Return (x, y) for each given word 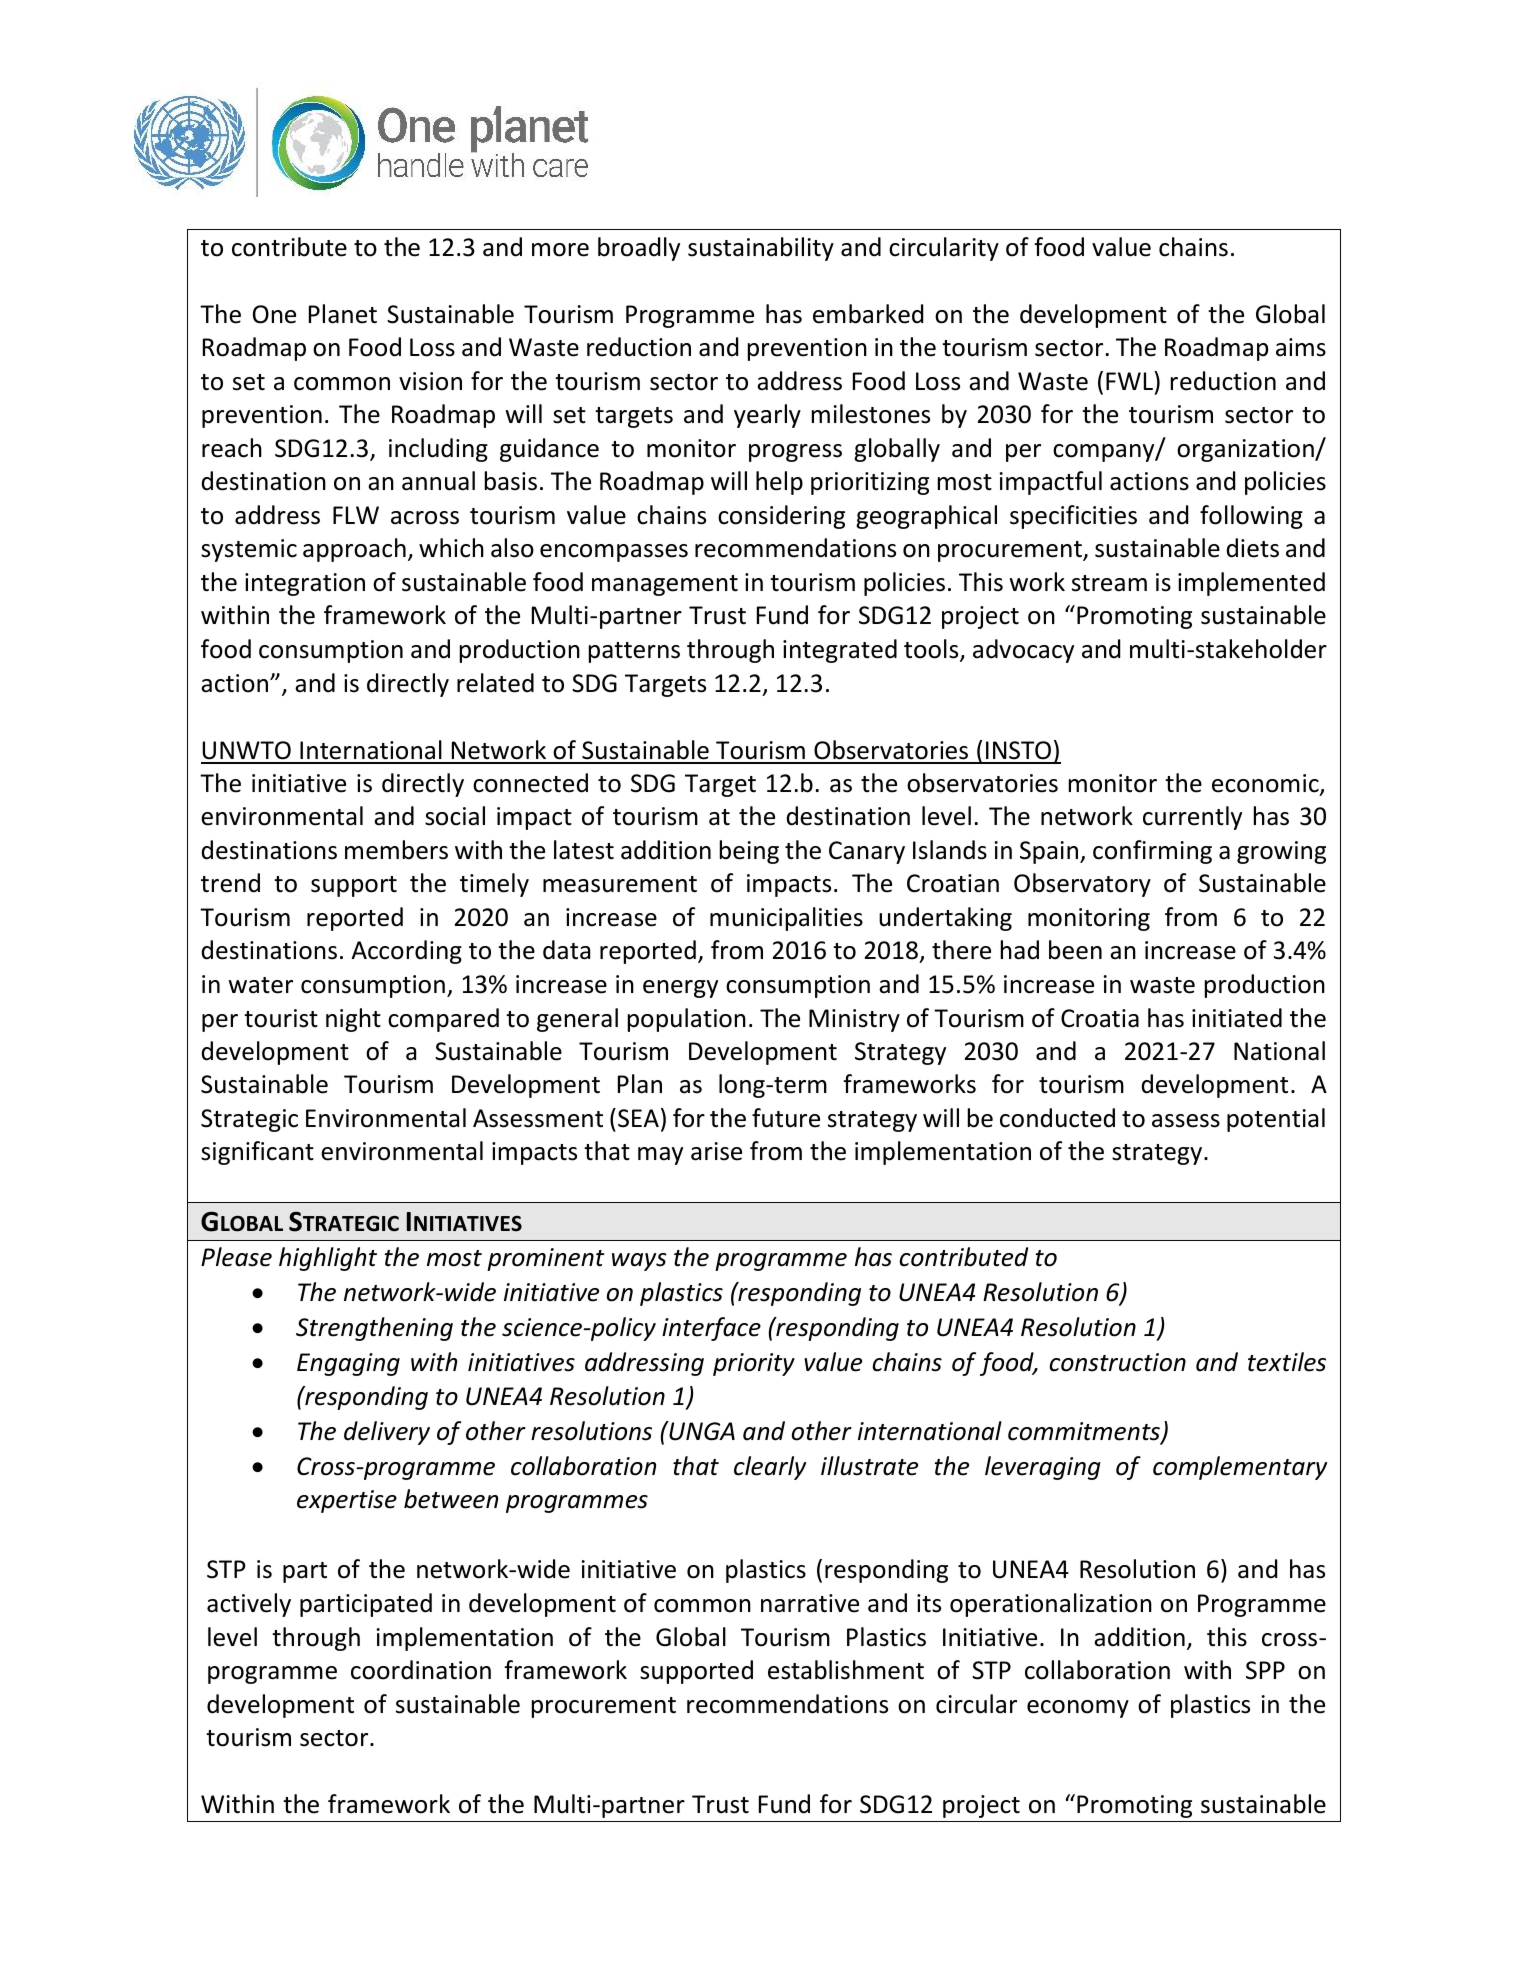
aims (1301, 347)
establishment (846, 1670)
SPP (1265, 1670)
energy (680, 989)
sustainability (761, 249)
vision (430, 381)
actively (249, 1605)
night (353, 1020)
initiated (1237, 1018)
